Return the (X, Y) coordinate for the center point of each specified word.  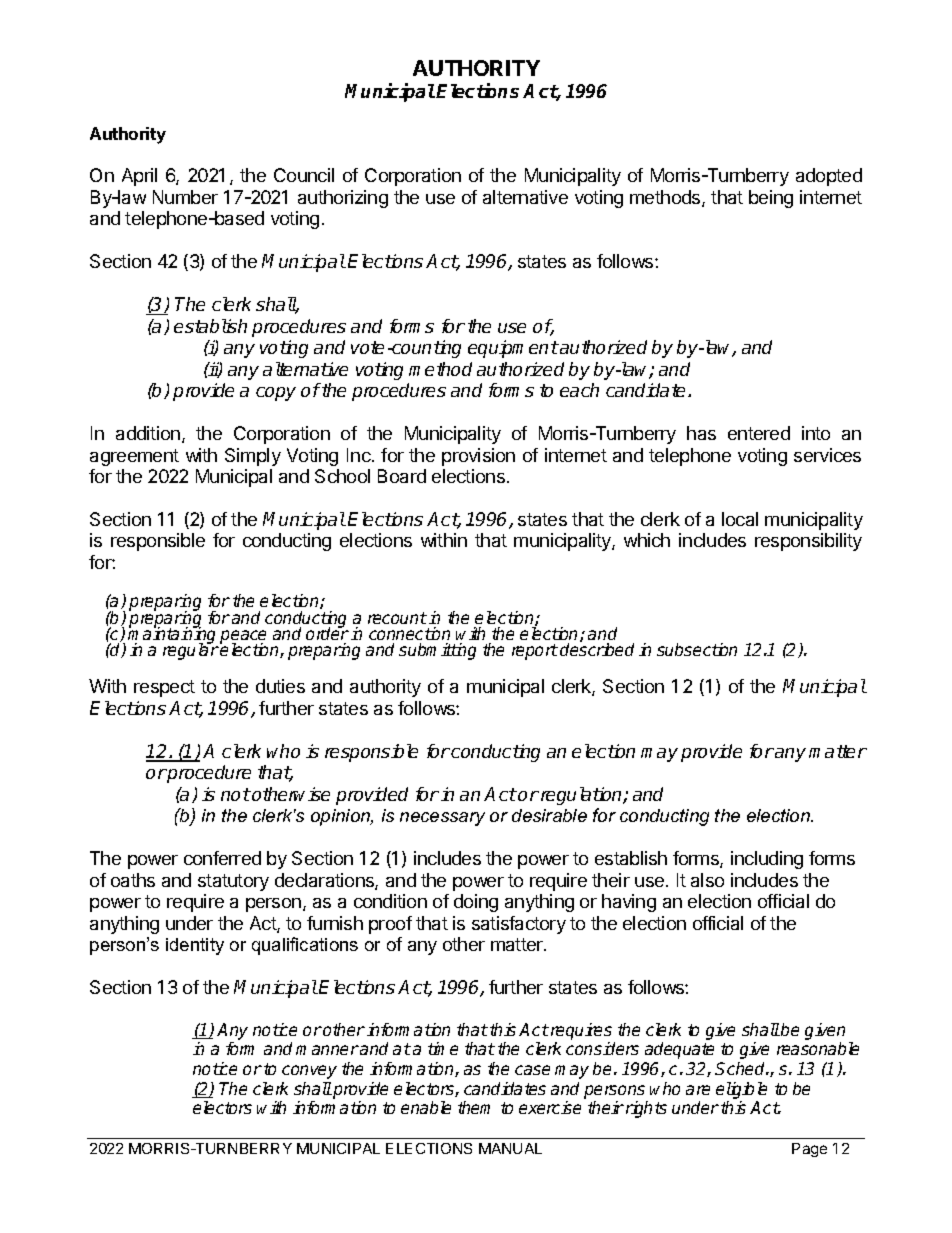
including (767, 860)
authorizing (343, 199)
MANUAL (510, 1148)
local (740, 519)
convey (309, 1072)
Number (185, 197)
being (771, 199)
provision (478, 457)
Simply (253, 457)
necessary (442, 819)
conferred (222, 858)
